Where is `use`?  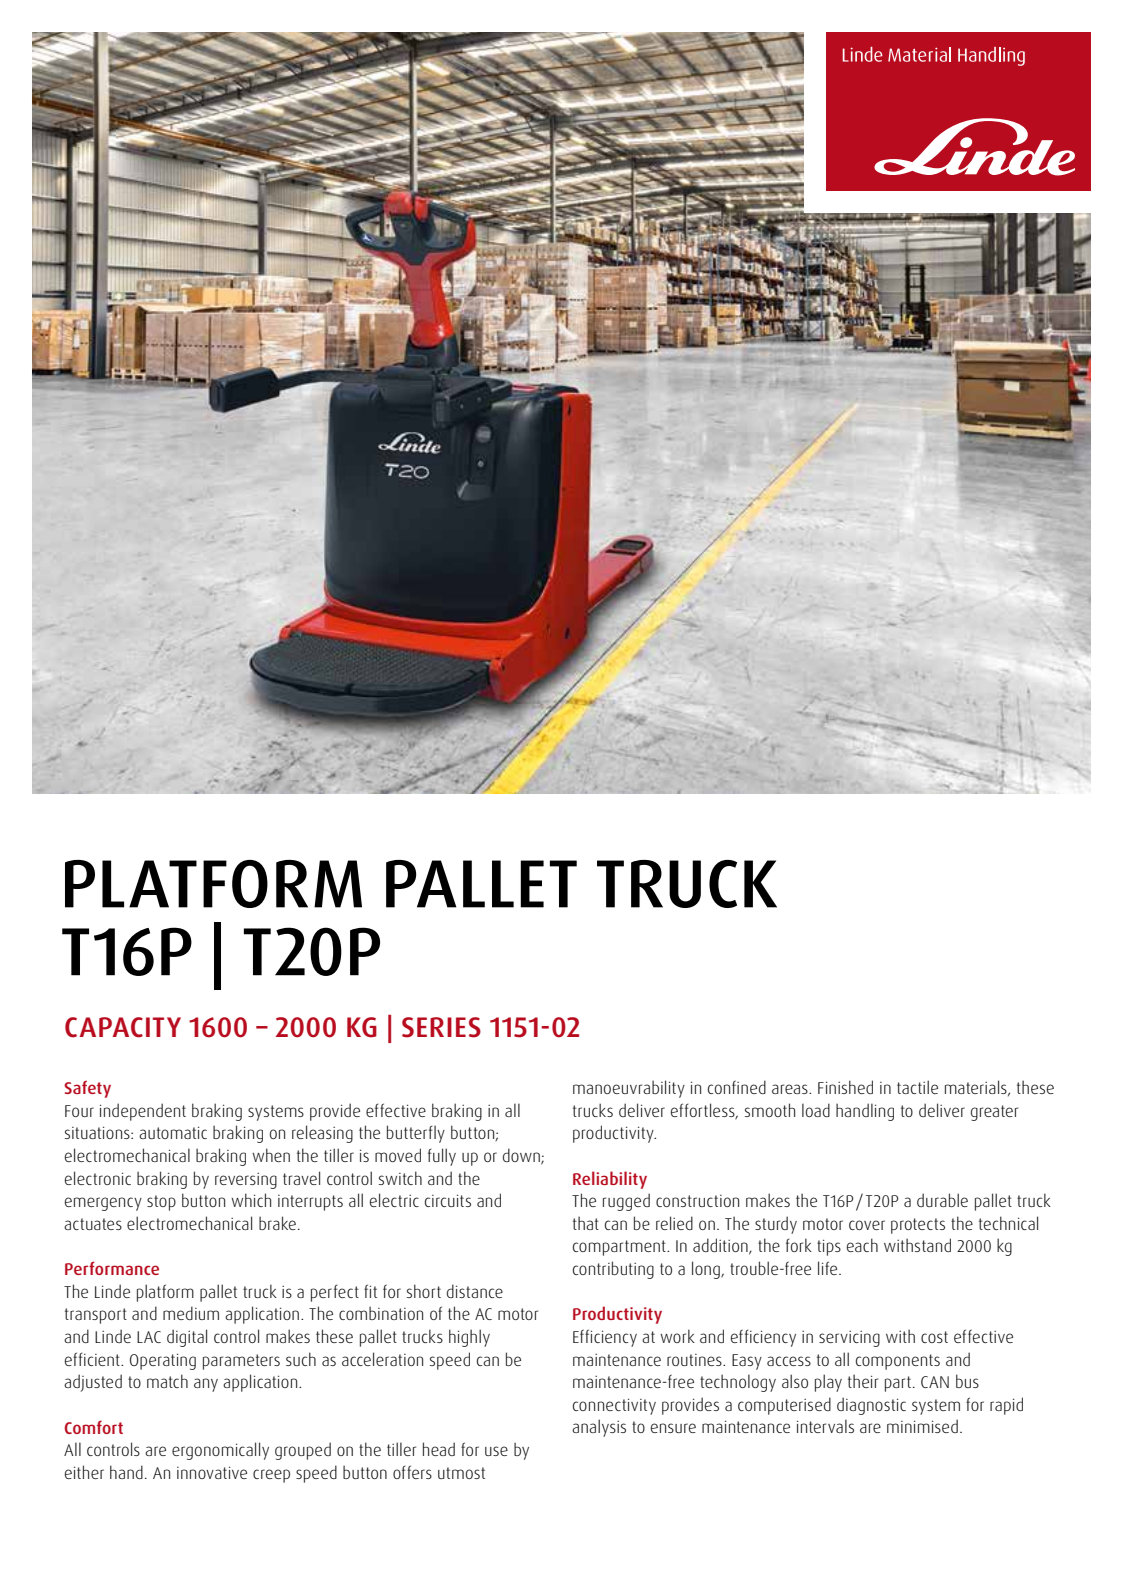
use is located at coordinates (496, 1451).
